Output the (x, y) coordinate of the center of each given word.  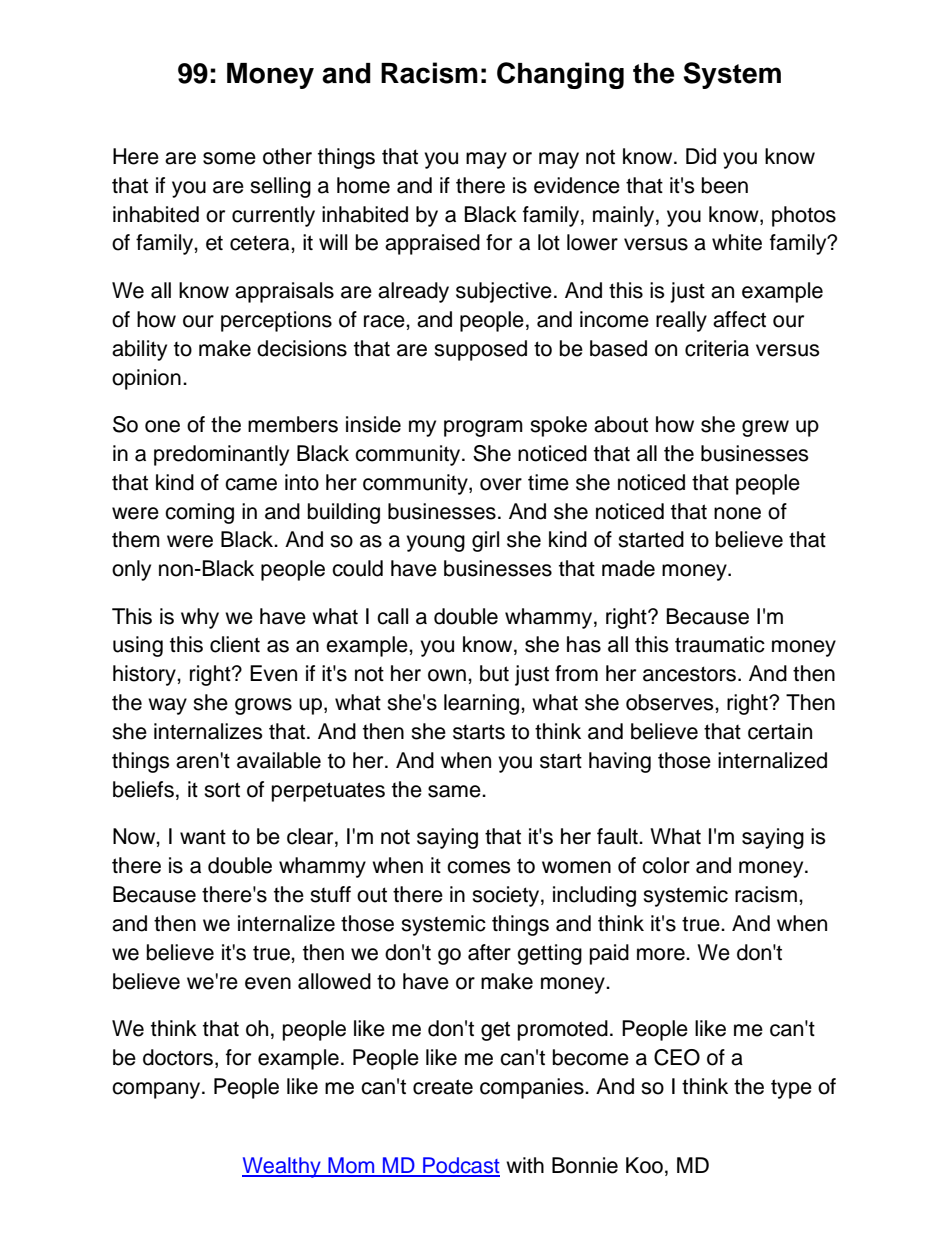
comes (479, 867)
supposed (480, 350)
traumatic (720, 644)
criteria (717, 348)
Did (701, 156)
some (229, 158)
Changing (560, 75)
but (494, 673)
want (203, 837)
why (200, 618)
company (157, 1090)
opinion (146, 379)
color (666, 865)
